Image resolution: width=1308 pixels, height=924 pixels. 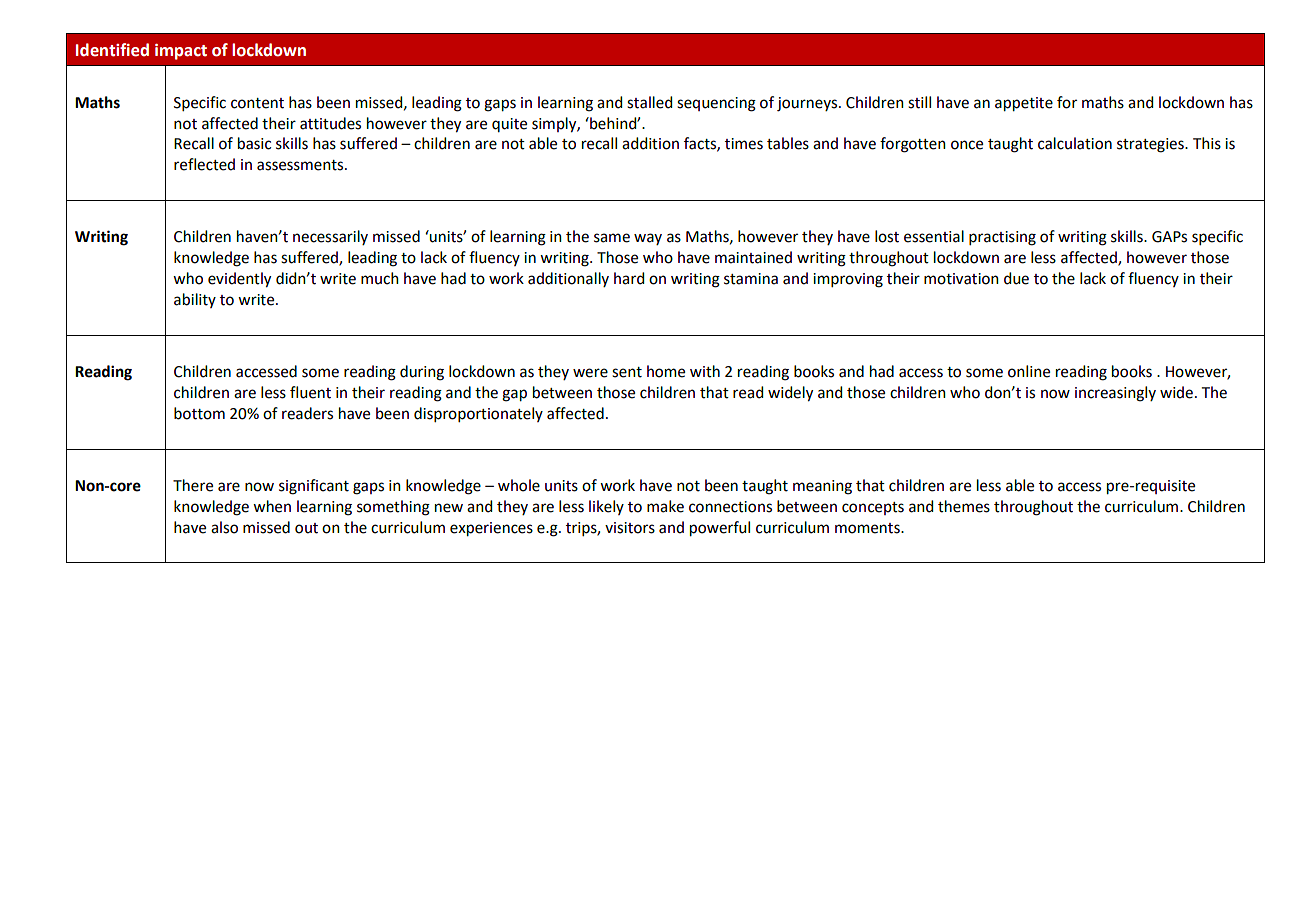 What do you see at coordinates (649, 102) in the image?
I see `stalled` at bounding box center [649, 102].
